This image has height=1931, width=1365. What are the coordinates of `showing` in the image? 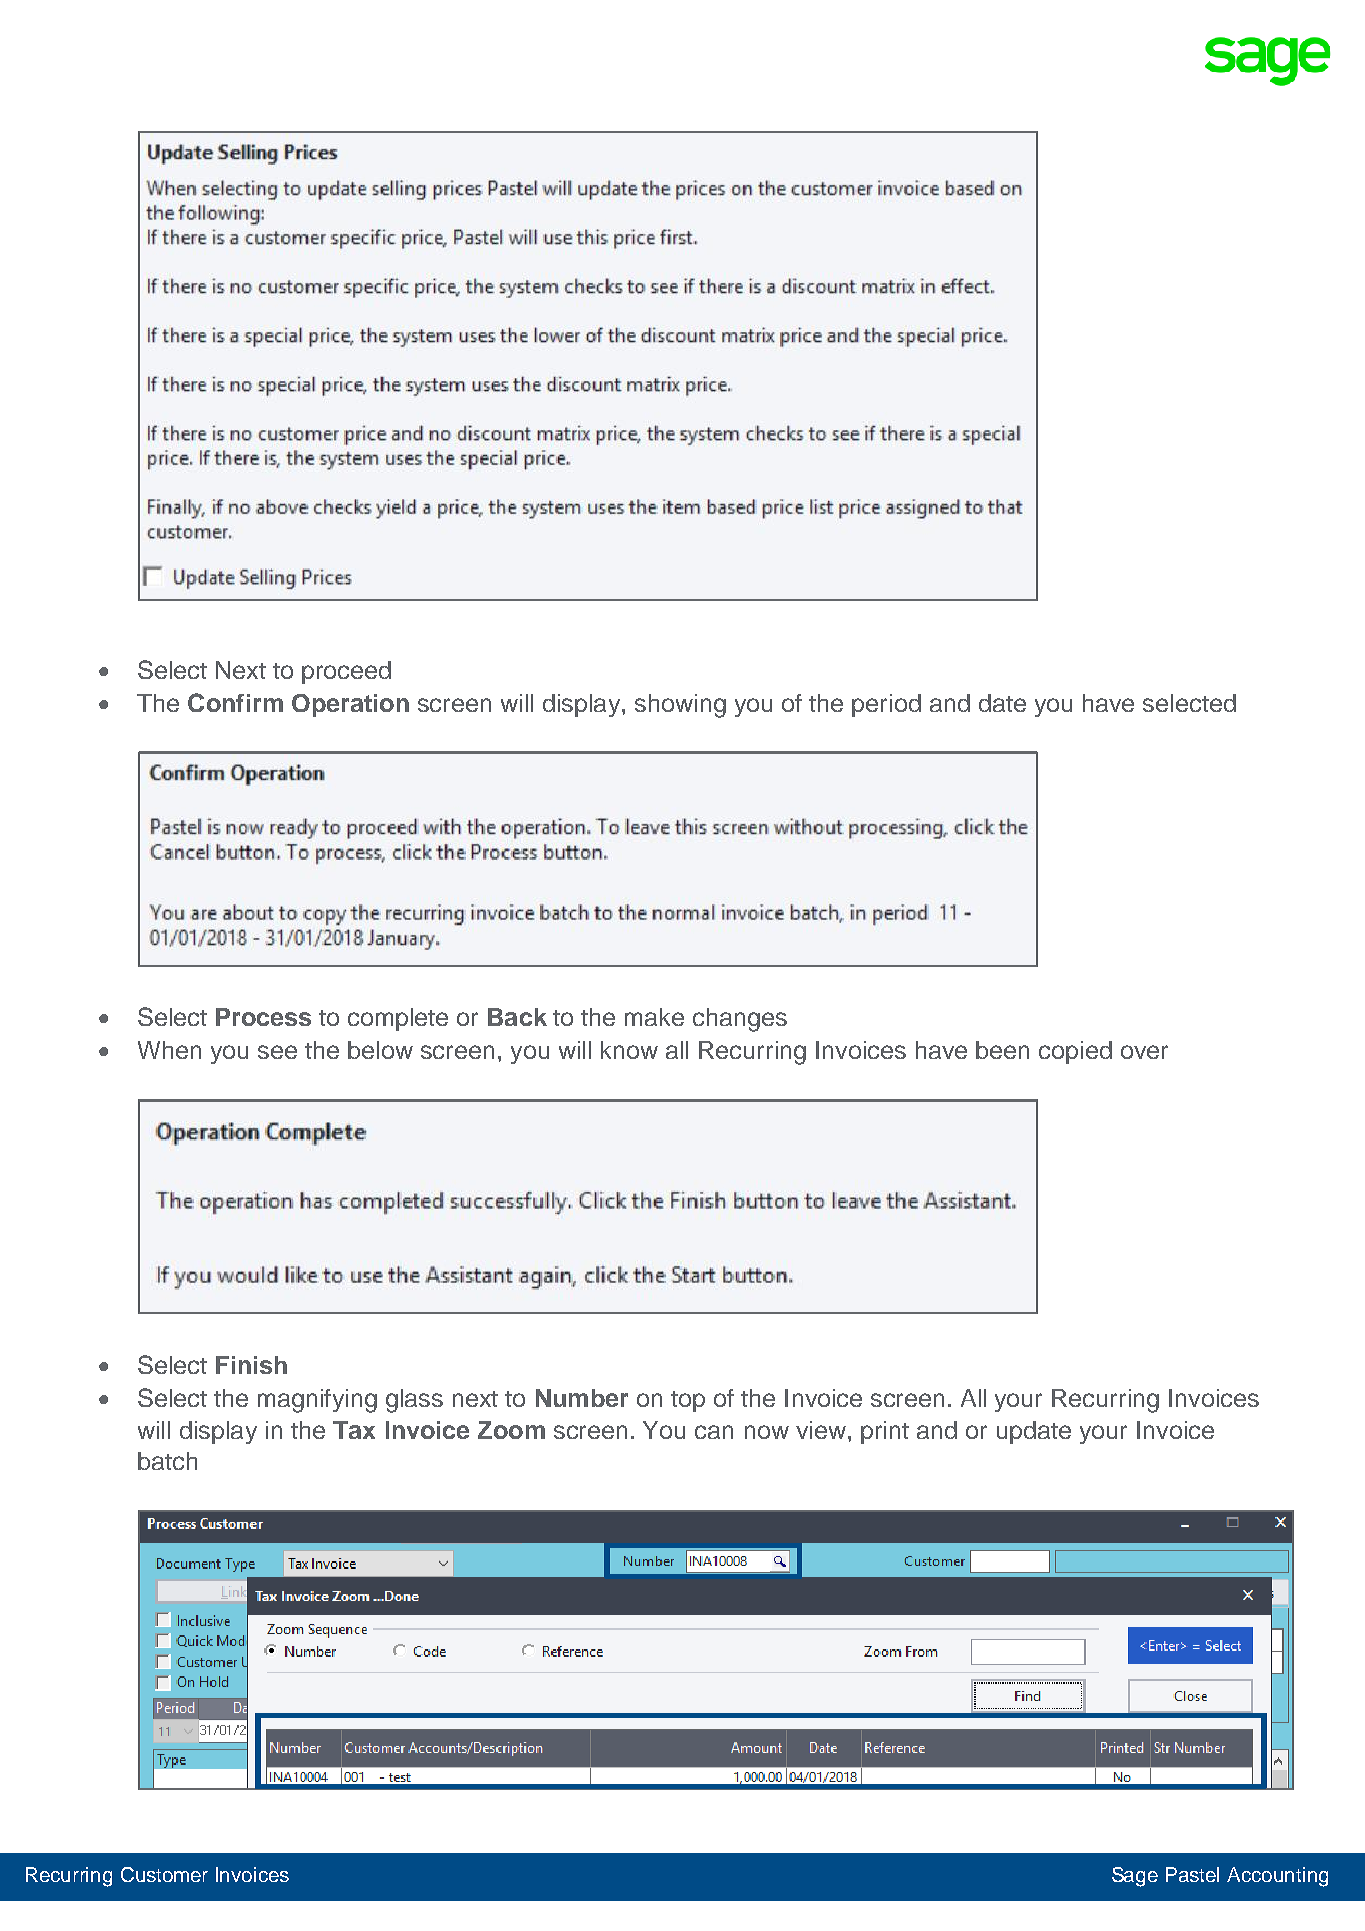 It's located at (680, 706).
